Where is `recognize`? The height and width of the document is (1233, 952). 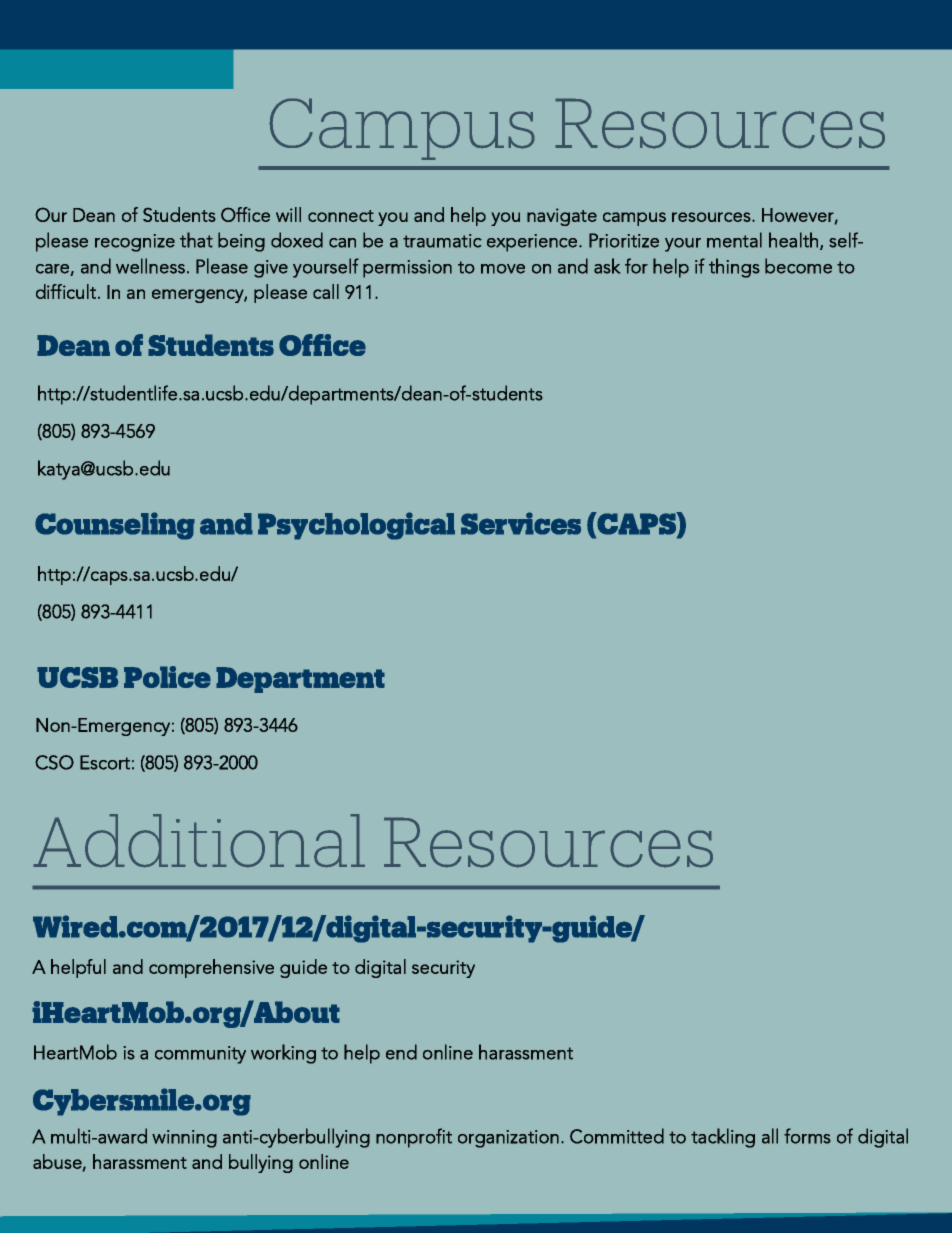
recognize is located at coordinates (135, 243).
